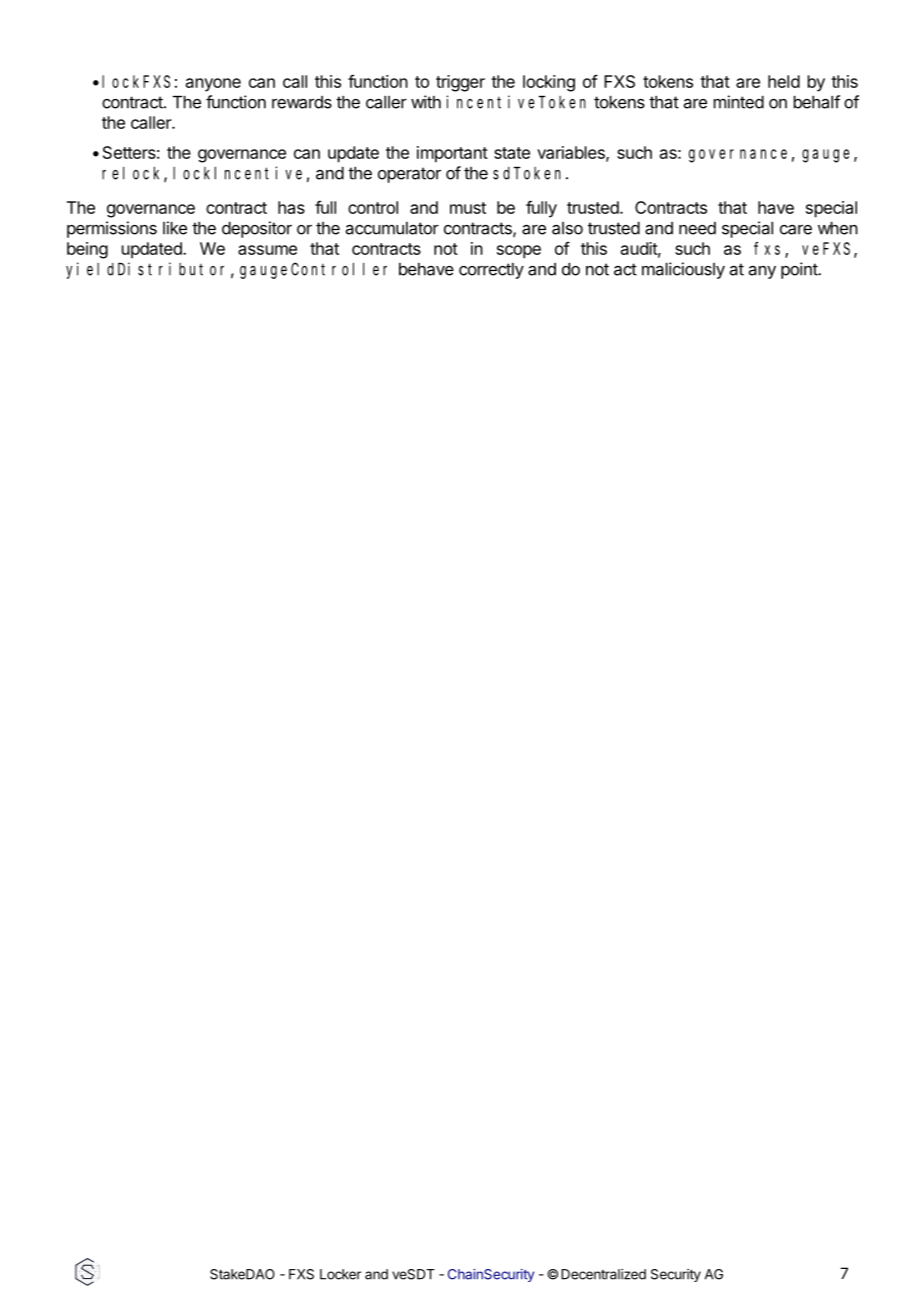  I want to click on Decentralized, so click(603, 1274).
